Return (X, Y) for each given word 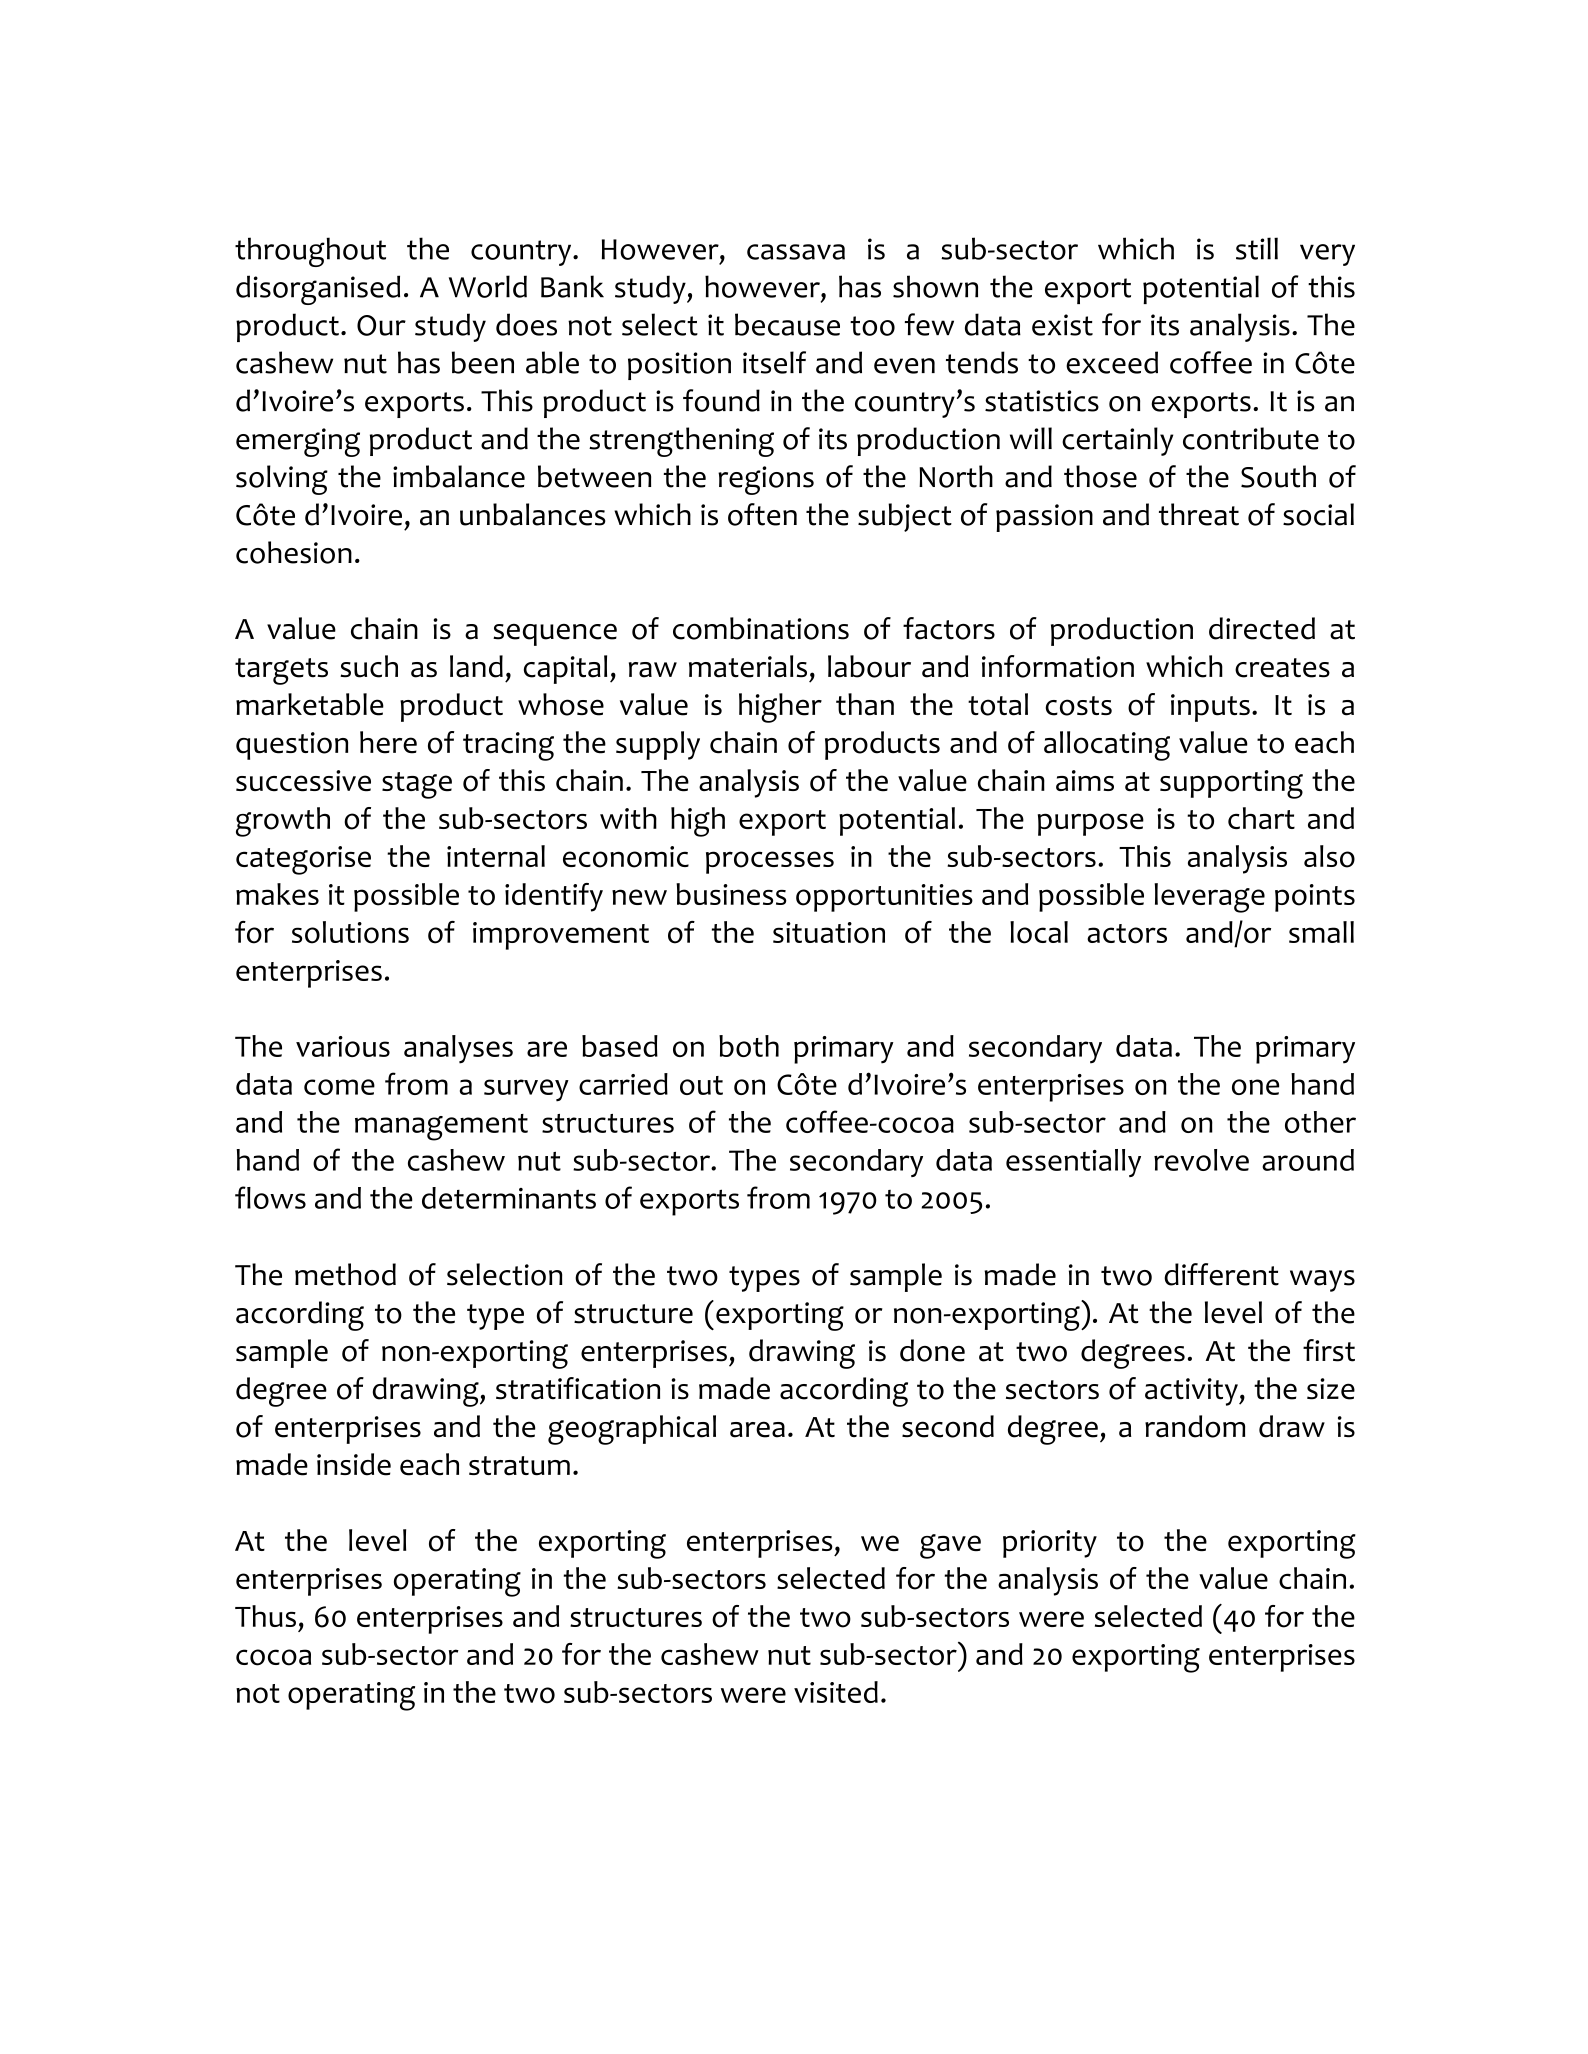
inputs (1210, 708)
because (787, 324)
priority (1050, 1544)
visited (836, 1692)
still (1257, 248)
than (865, 704)
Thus (265, 1616)
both (749, 1046)
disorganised (318, 290)
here (388, 742)
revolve (1201, 1160)
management (441, 1127)
